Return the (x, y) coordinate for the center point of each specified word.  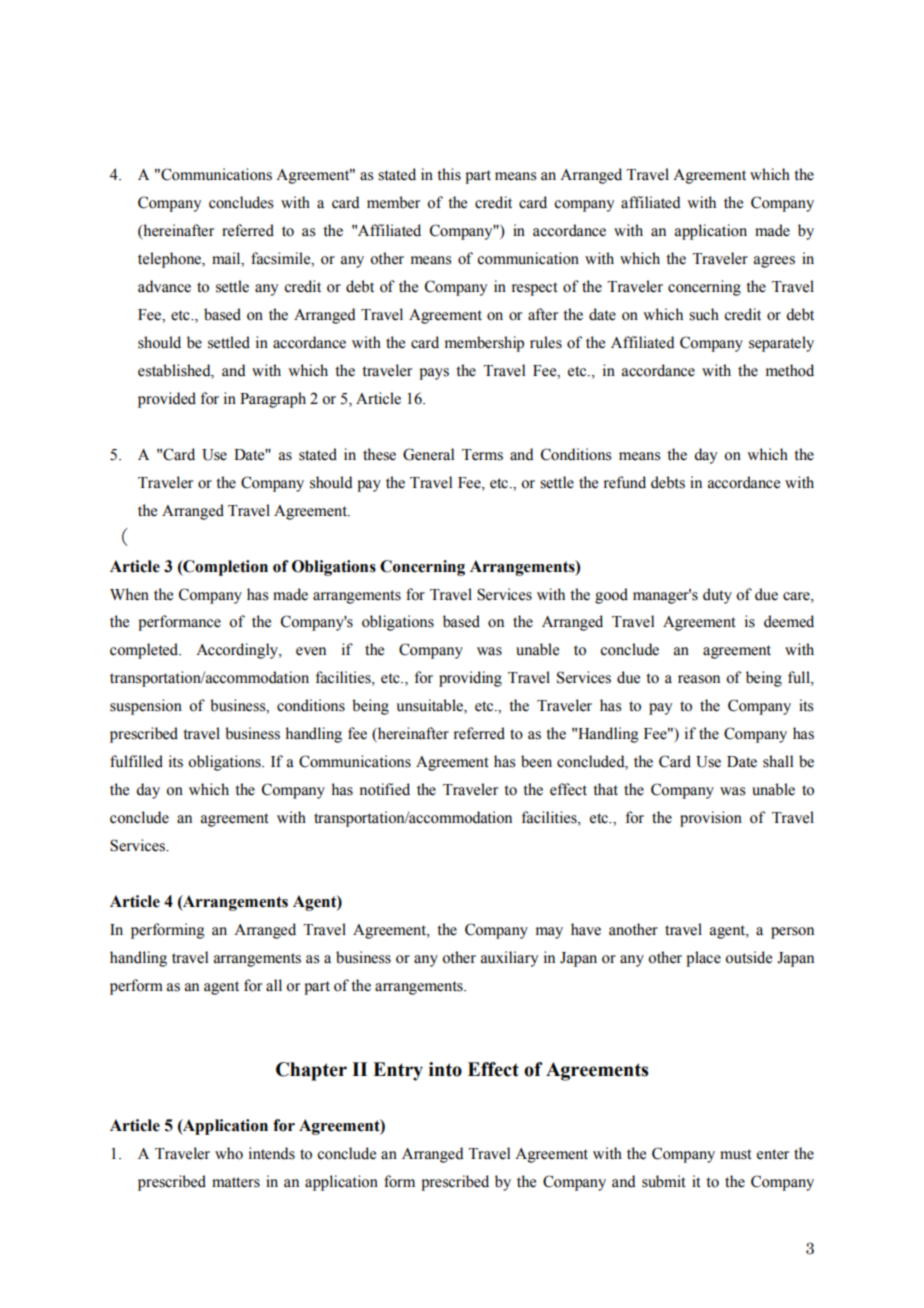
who (229, 1153)
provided (167, 400)
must (736, 1154)
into (445, 1069)
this (449, 174)
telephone (170, 260)
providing (470, 679)
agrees (774, 262)
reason (699, 679)
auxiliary (509, 959)
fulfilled (136, 761)
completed (145, 651)
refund (625, 482)
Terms (482, 455)
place (703, 959)
